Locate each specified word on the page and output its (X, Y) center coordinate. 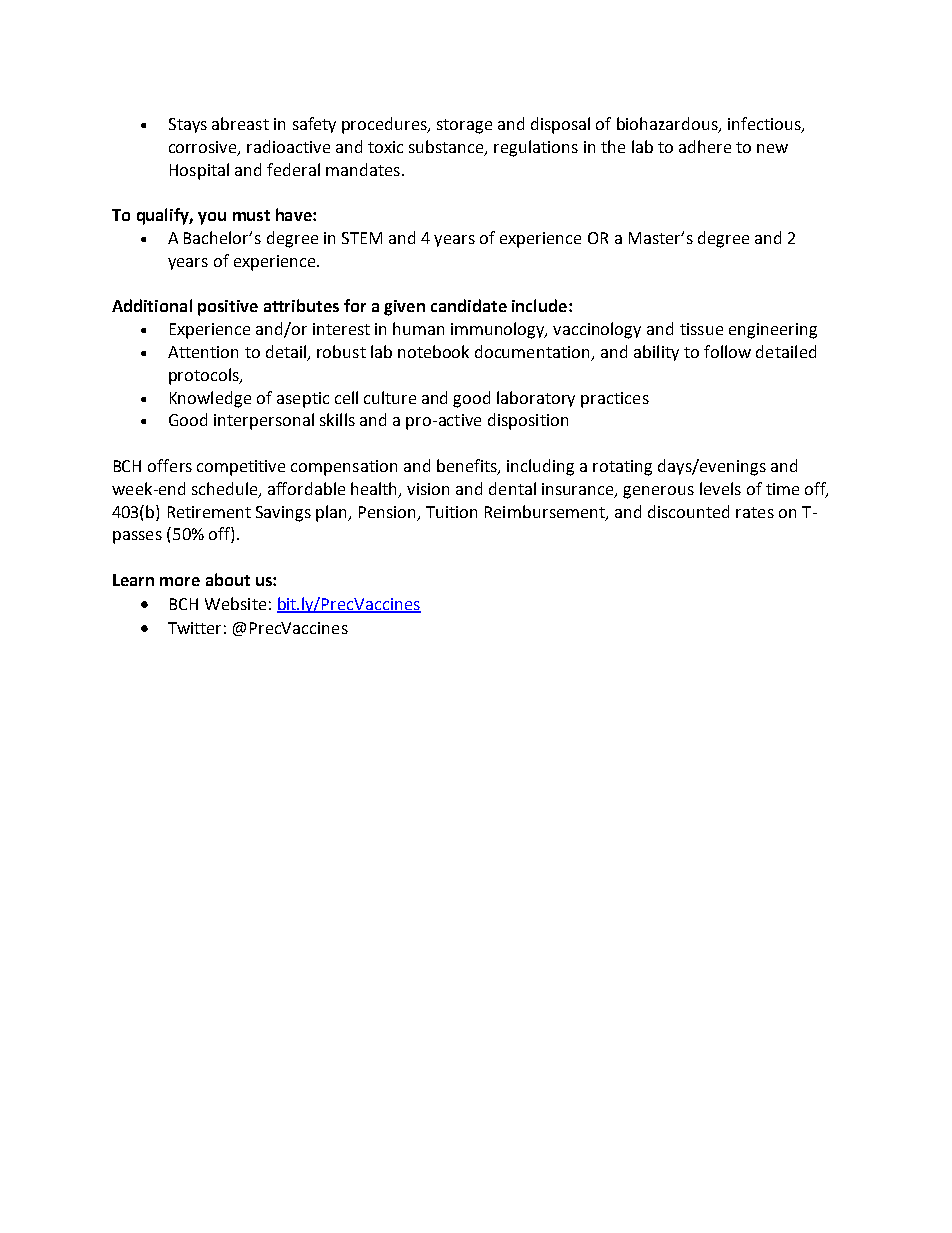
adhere (705, 146)
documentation (534, 353)
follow (727, 351)
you (212, 218)
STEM (362, 238)
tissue (701, 329)
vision (428, 489)
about (228, 579)
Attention (203, 352)
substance (447, 147)
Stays (188, 125)
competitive (241, 468)
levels (720, 488)
